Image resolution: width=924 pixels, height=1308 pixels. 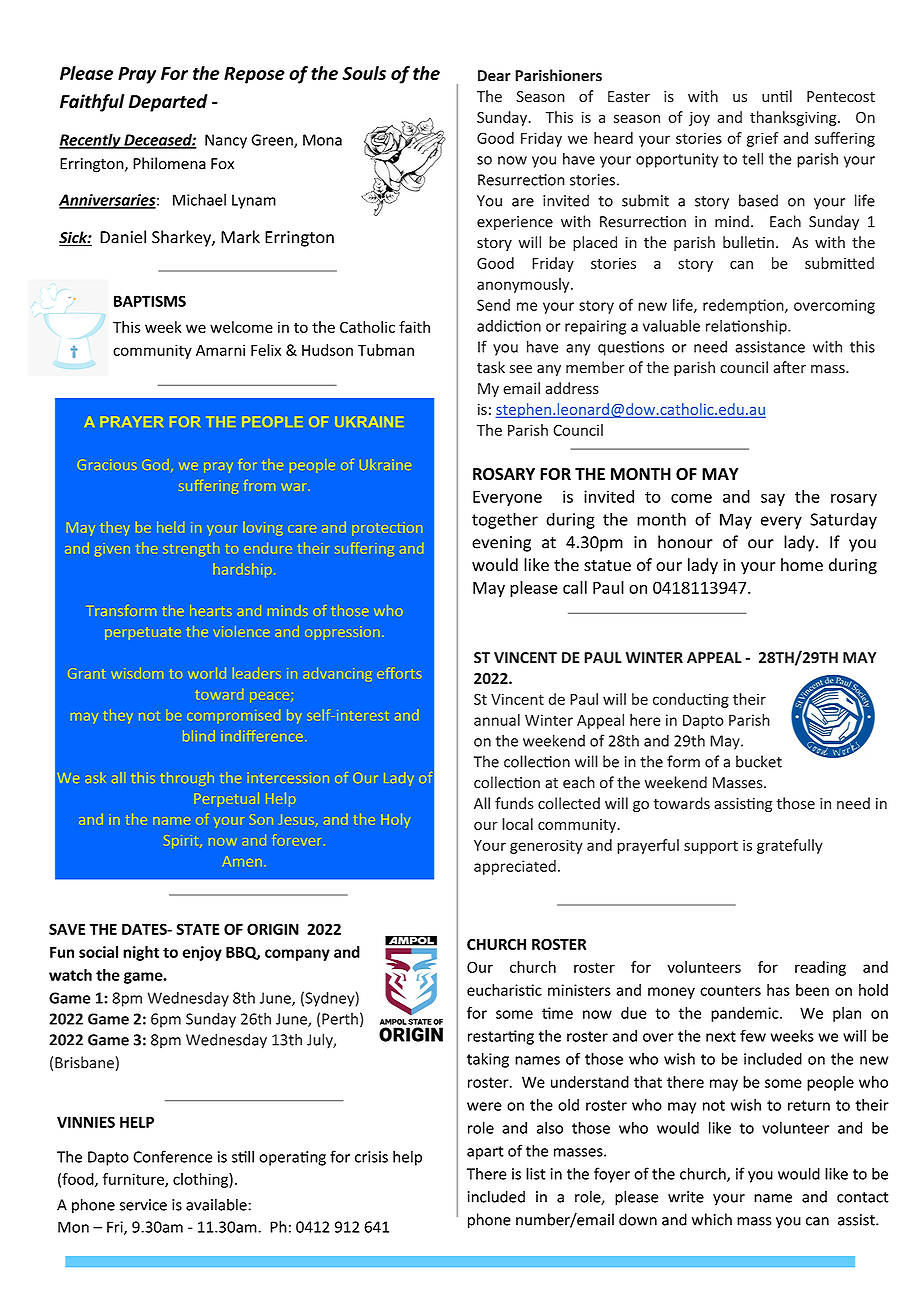 What do you see at coordinates (494, 76) in the page?
I see `Dear` at bounding box center [494, 76].
